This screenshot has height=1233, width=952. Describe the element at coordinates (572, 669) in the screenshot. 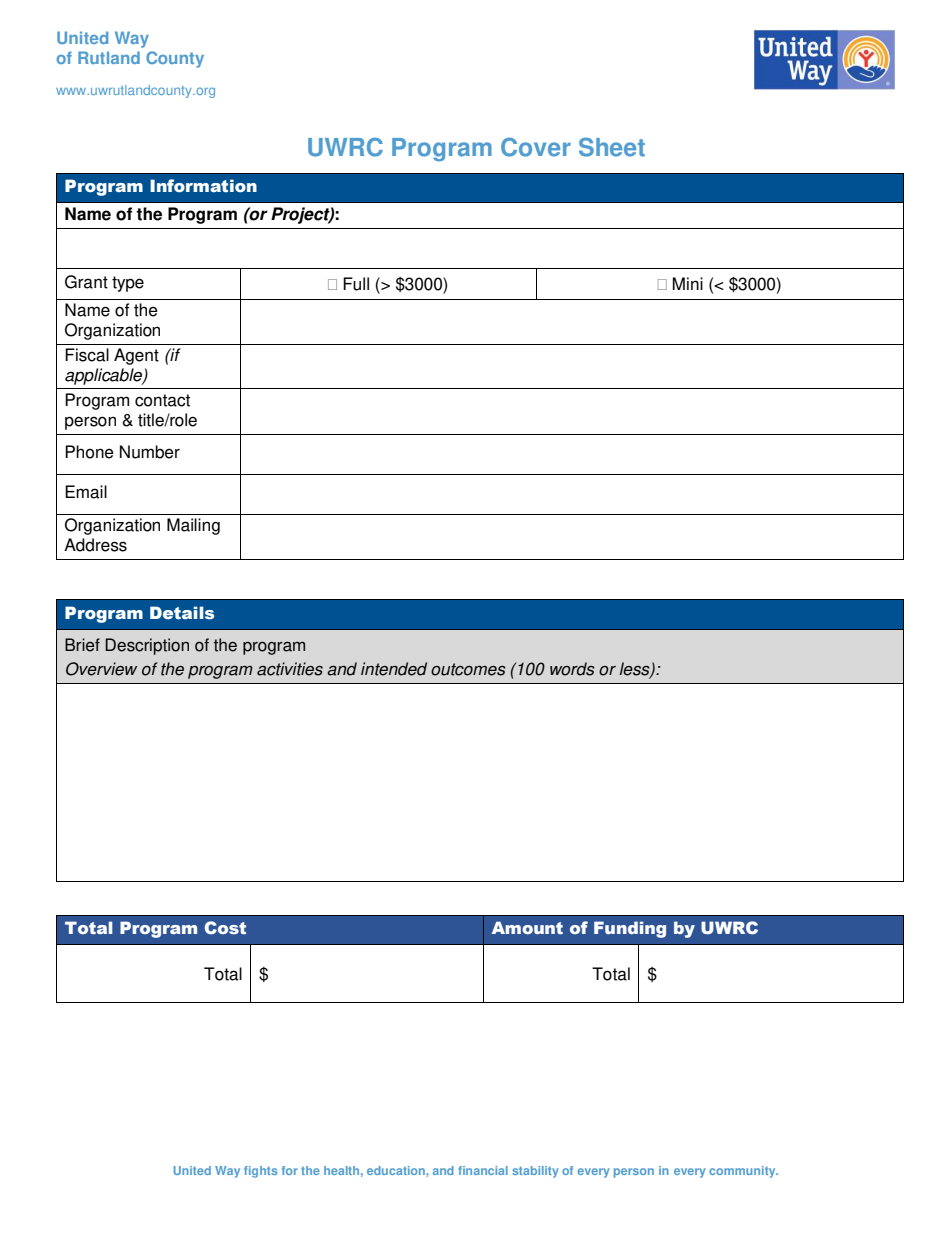

I see `words` at that location.
